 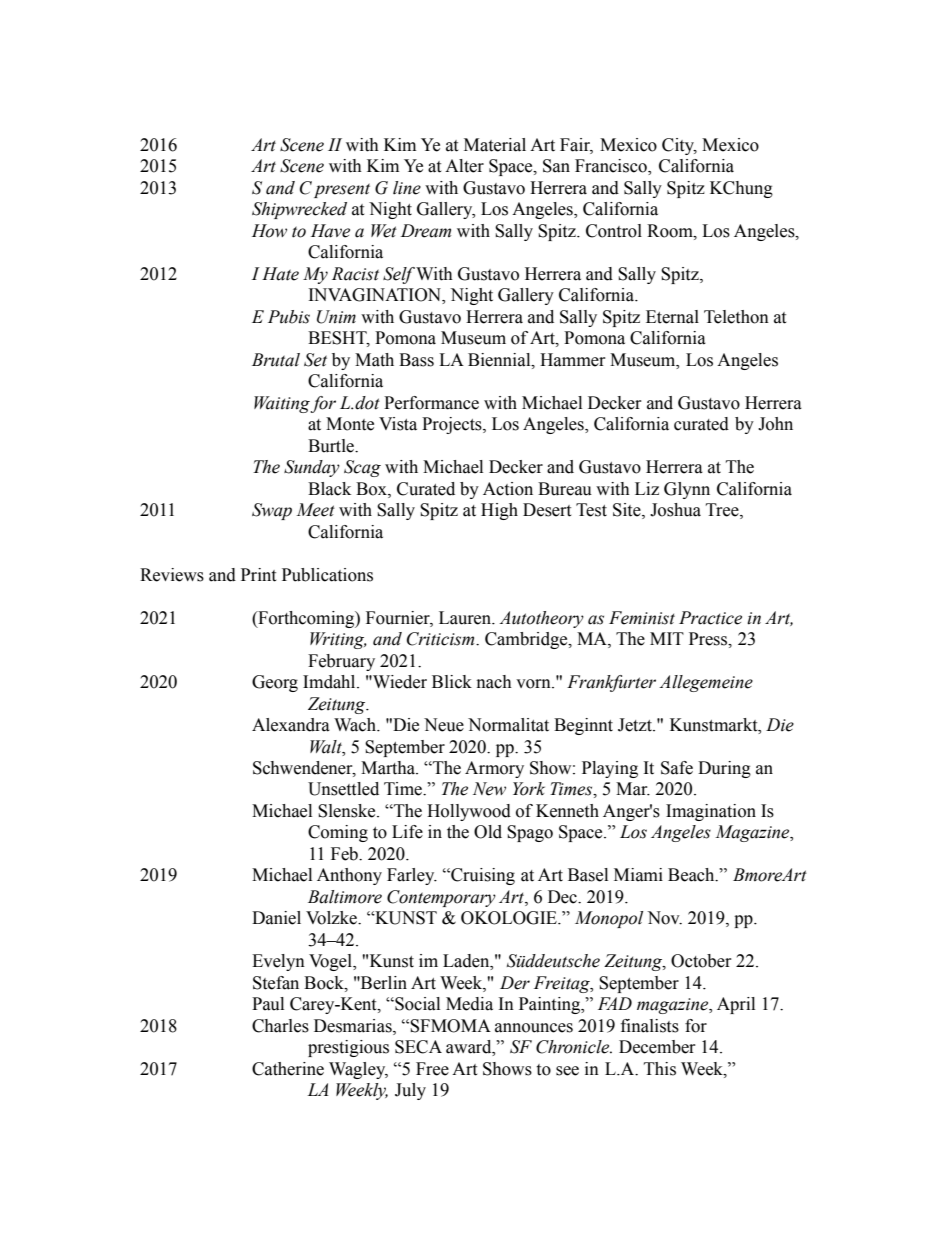 I want to click on Alter, so click(x=464, y=166).
